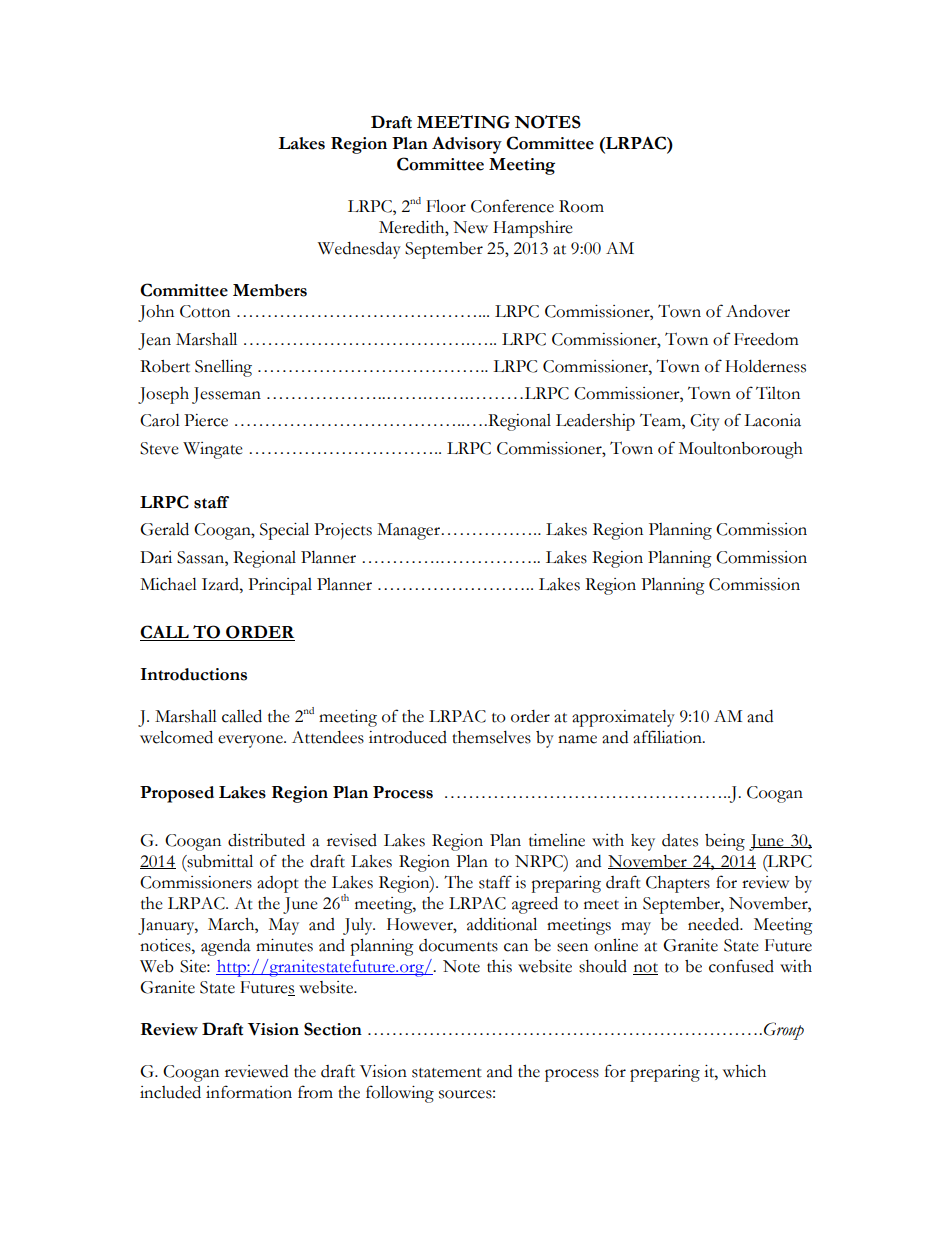  I want to click on Members, so click(270, 290).
